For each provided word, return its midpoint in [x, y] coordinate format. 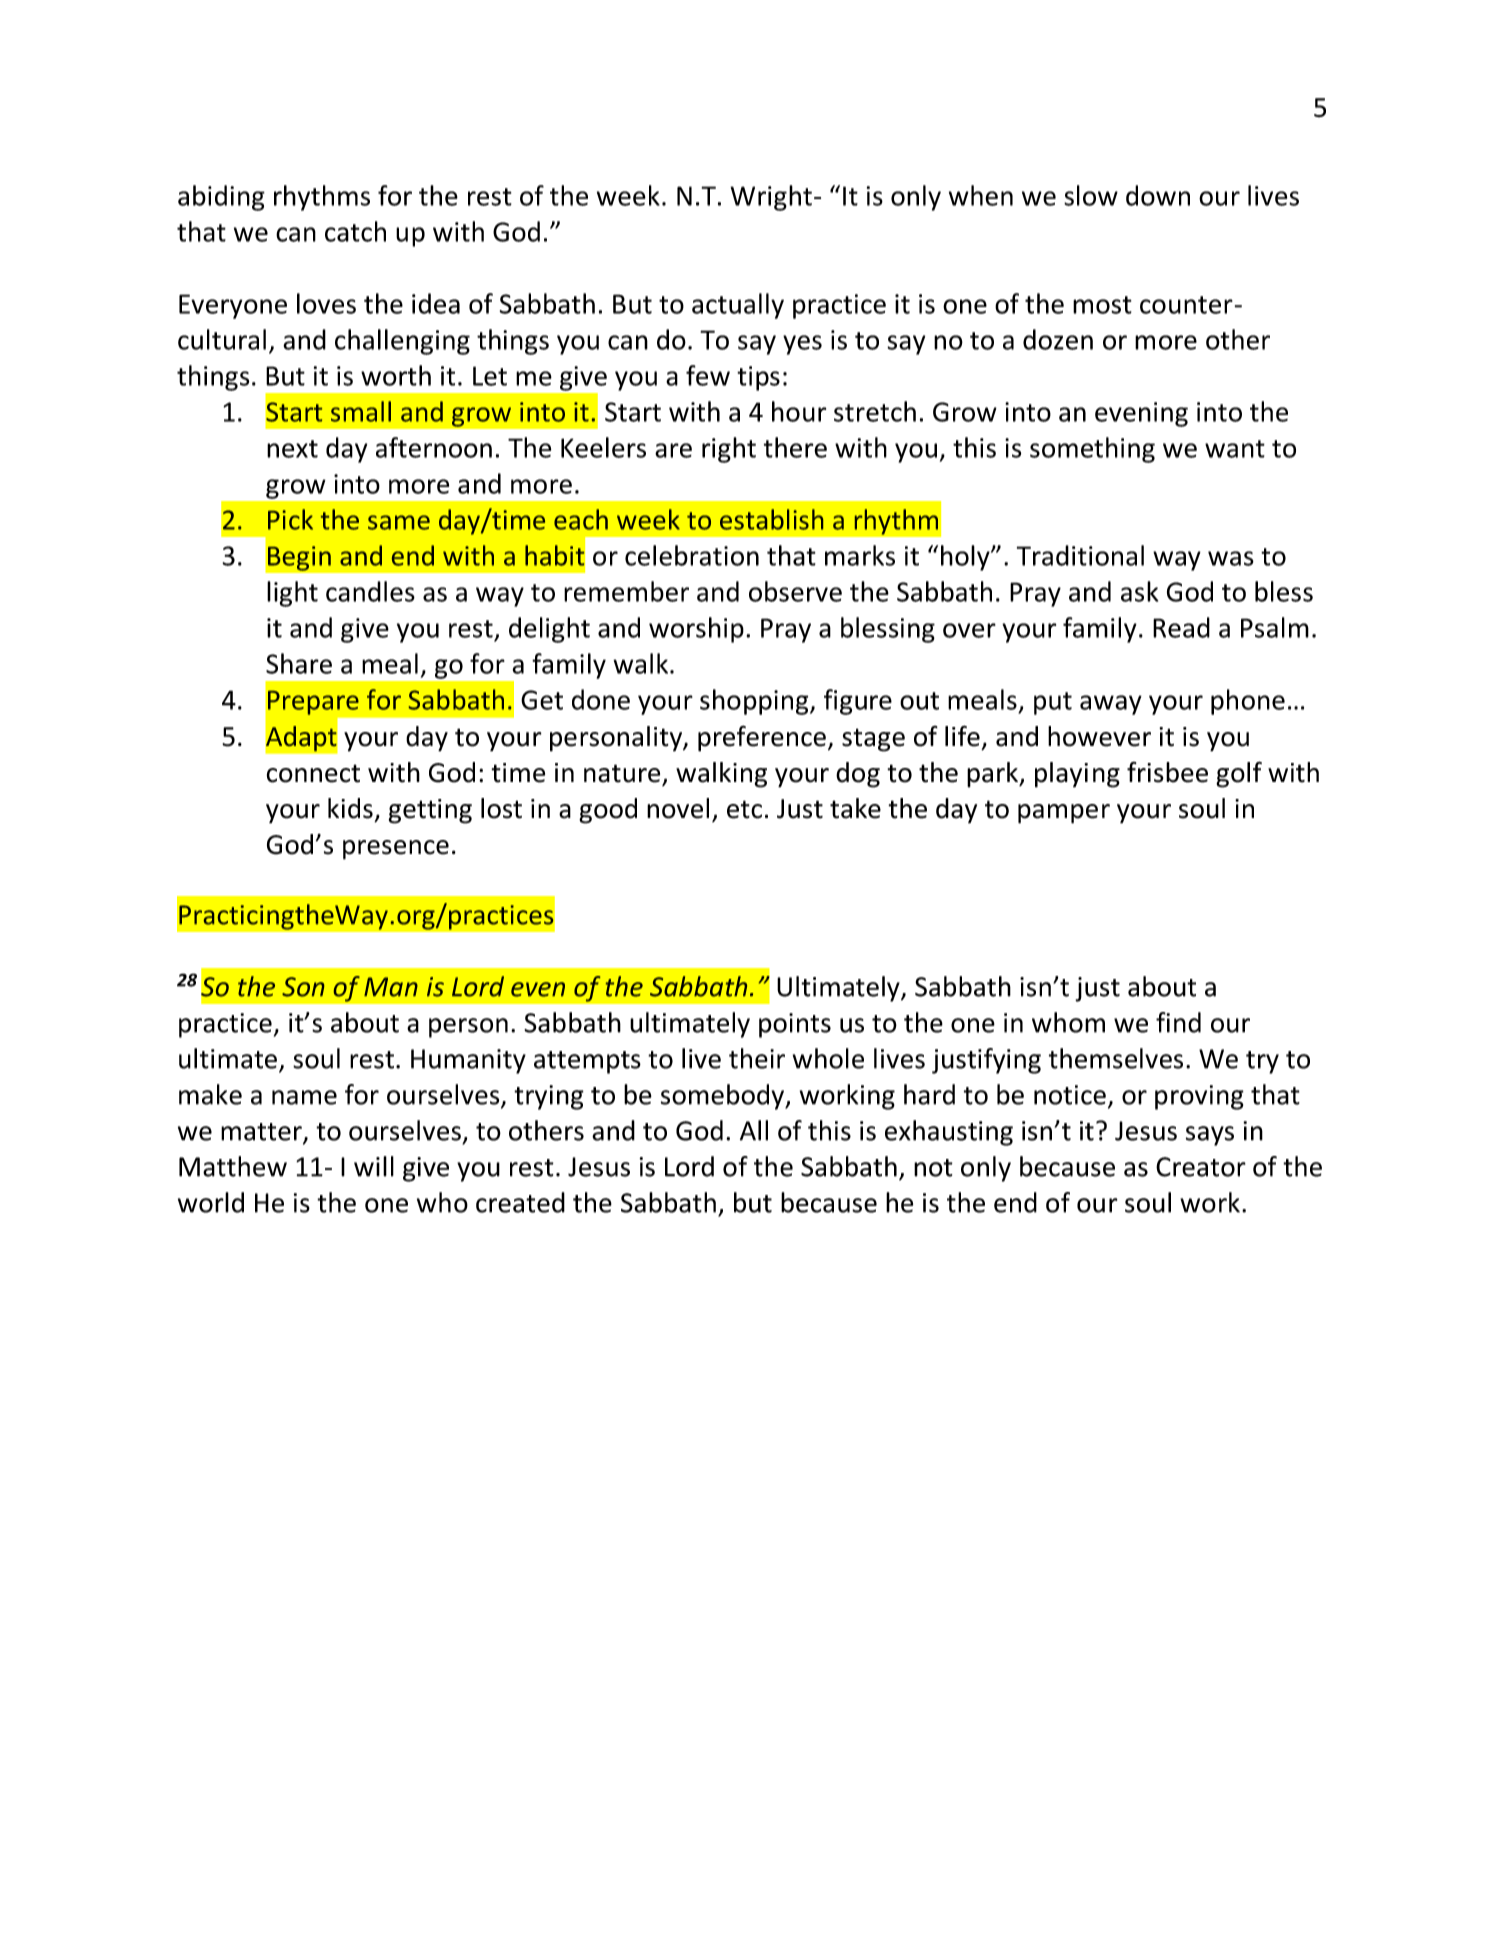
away [1111, 705]
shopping [755, 702]
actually [738, 306]
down [1158, 195]
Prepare [313, 703]
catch [355, 231]
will [374, 1166]
